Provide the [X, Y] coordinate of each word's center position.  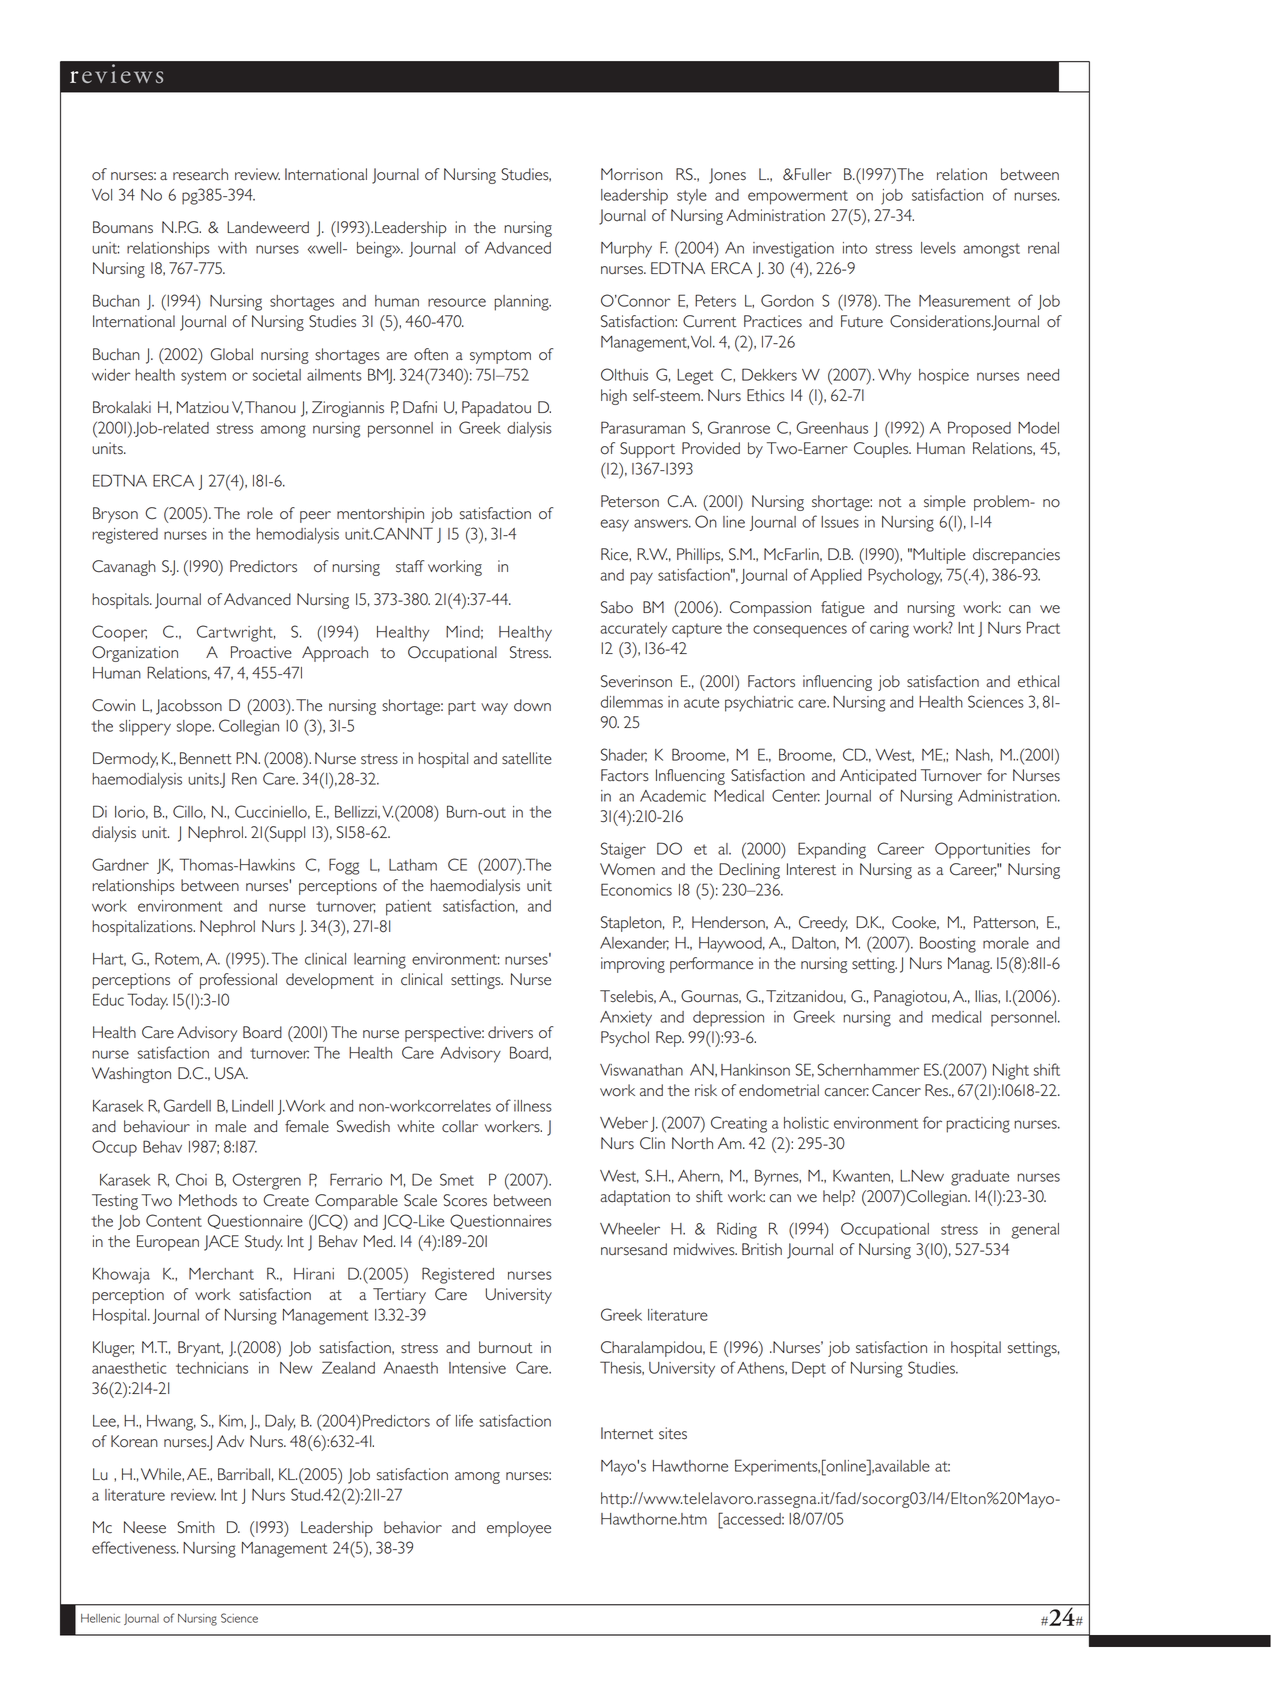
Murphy [626, 250]
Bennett [206, 758]
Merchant [221, 1274]
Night [1011, 1072]
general [1035, 1231]
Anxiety [626, 1019]
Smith [196, 1527]
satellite [527, 758]
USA [231, 1073]
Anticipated [878, 777]
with [232, 248]
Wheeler [630, 1229]
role [260, 513]
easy [614, 525]
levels [938, 248]
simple [945, 503]
